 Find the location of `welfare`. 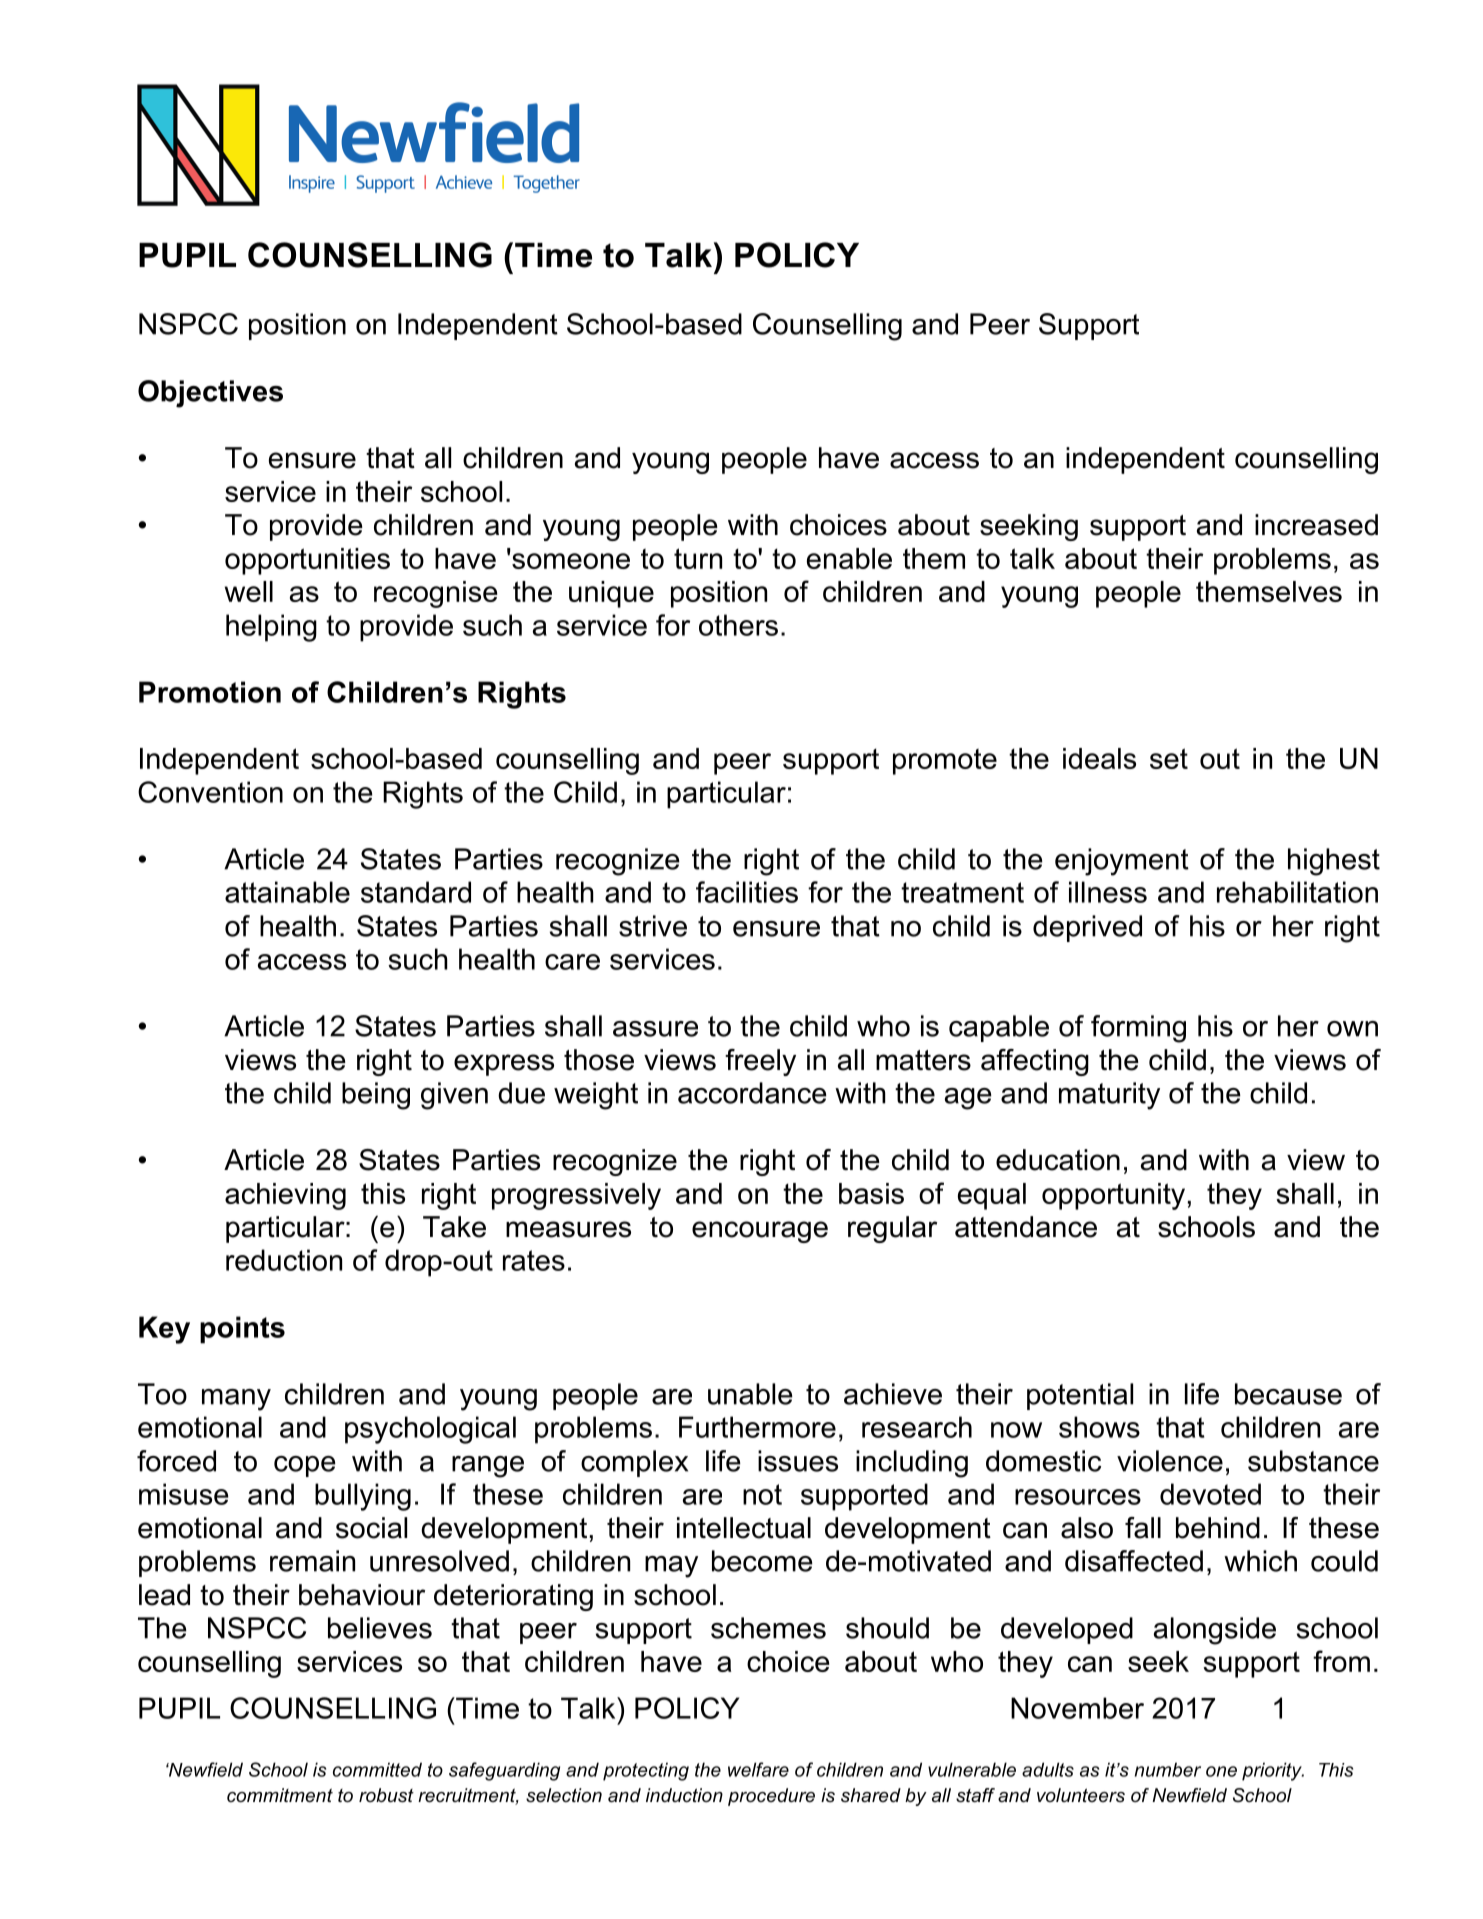

welfare is located at coordinates (758, 1769).
